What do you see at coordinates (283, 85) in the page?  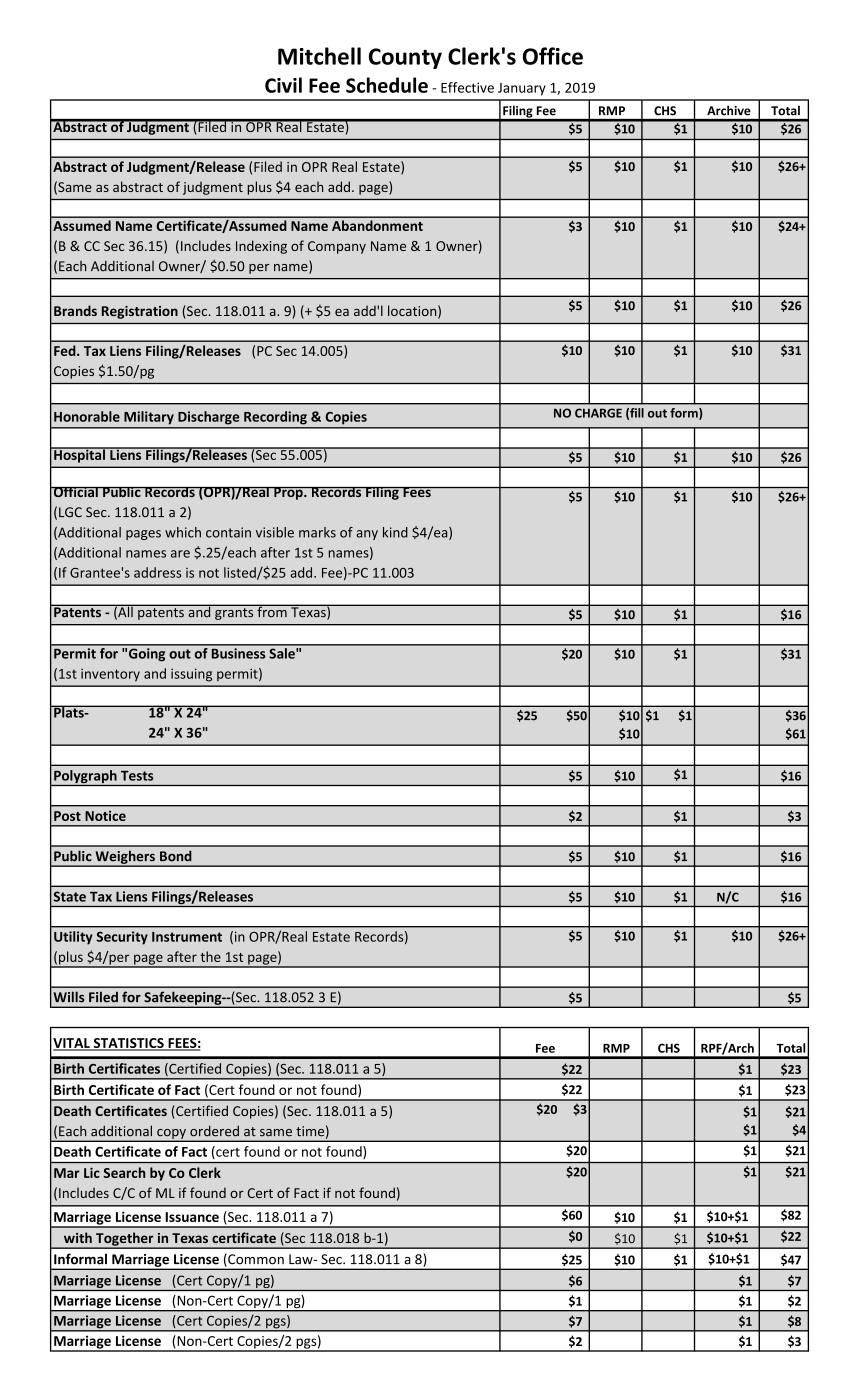 I see `Civil` at bounding box center [283, 85].
